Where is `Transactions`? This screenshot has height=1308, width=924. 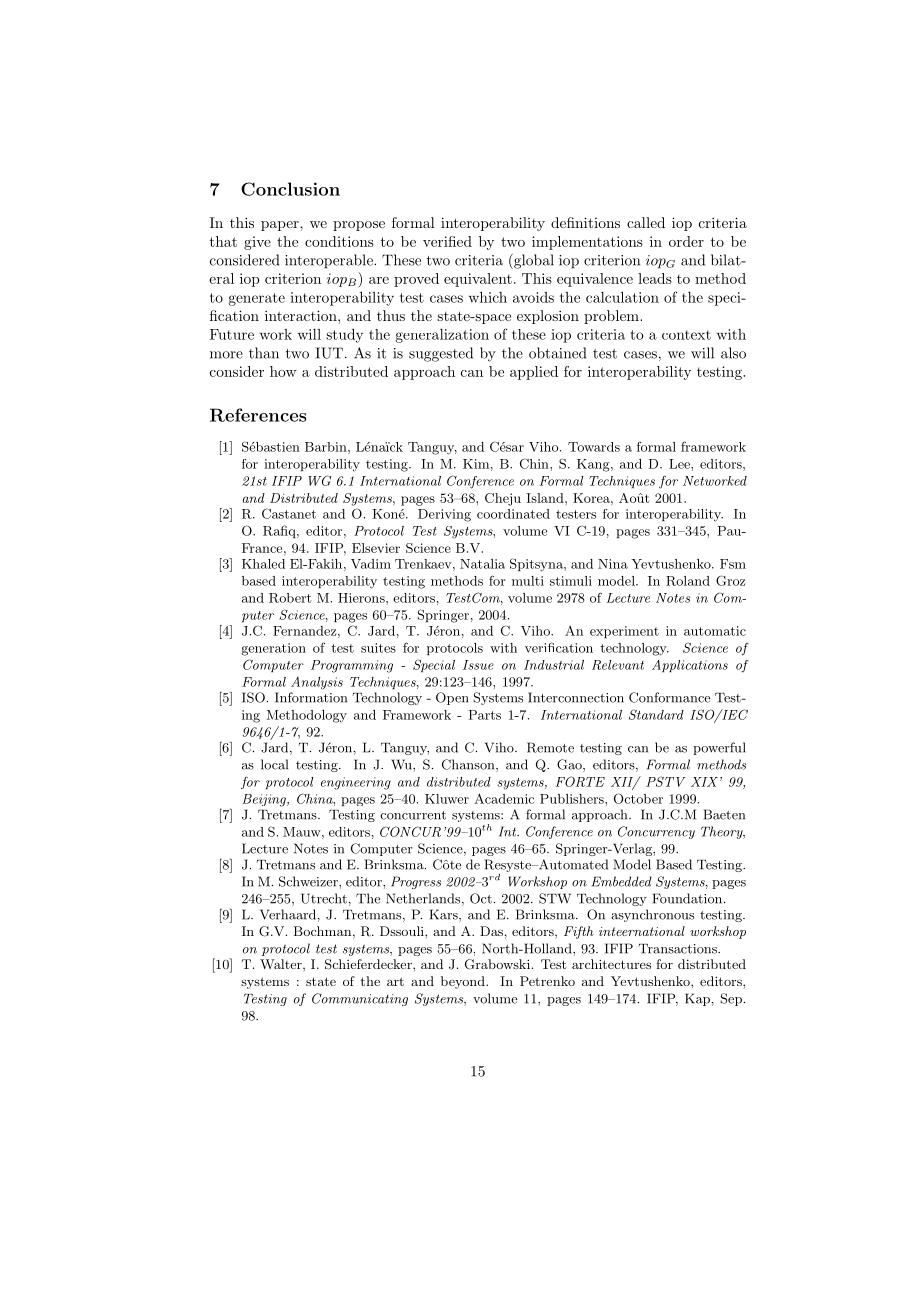
Transactions is located at coordinates (679, 949).
